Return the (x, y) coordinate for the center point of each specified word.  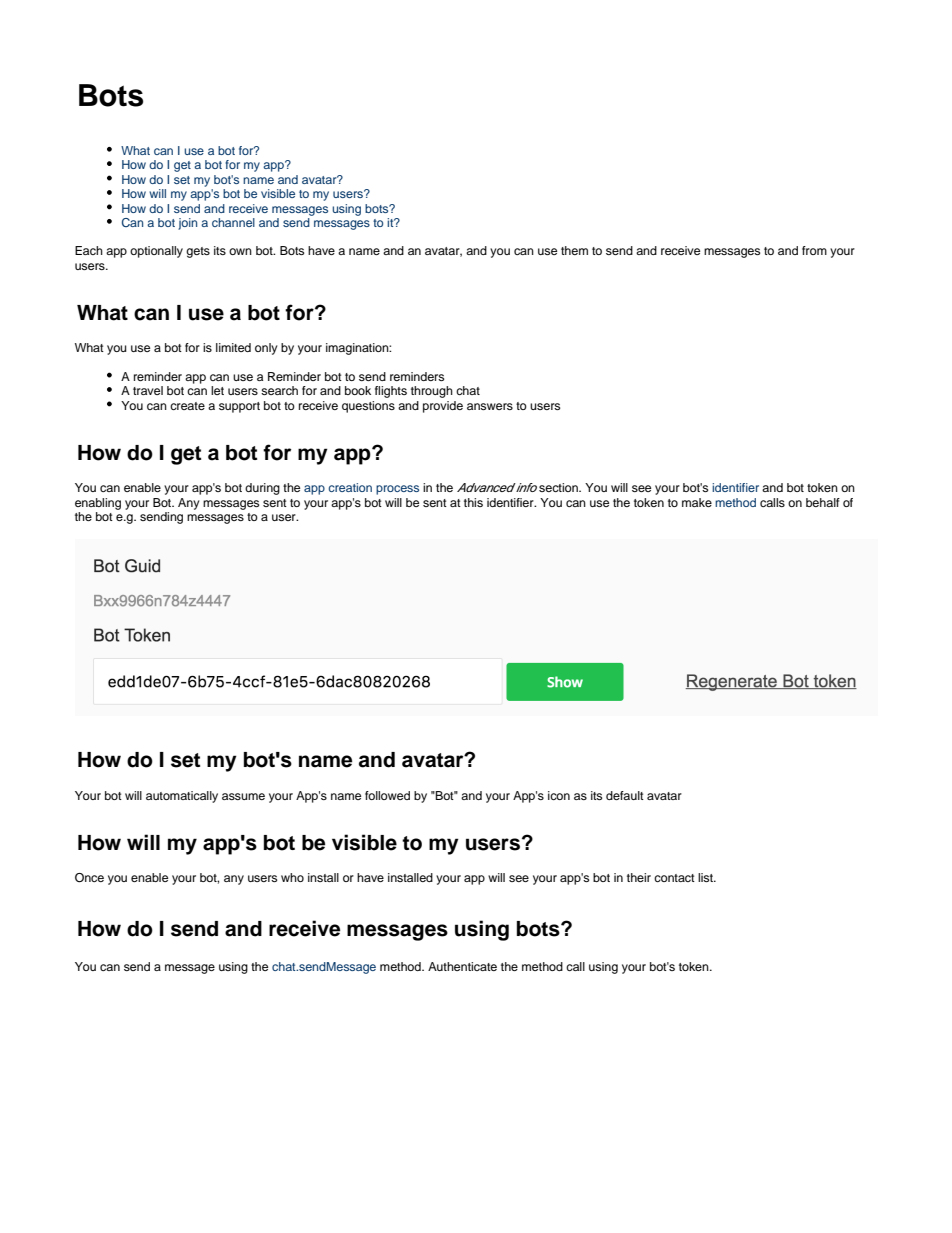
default (625, 795)
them (574, 250)
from (814, 250)
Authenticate (462, 966)
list (706, 877)
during (262, 489)
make (697, 502)
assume (243, 796)
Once (89, 878)
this (473, 502)
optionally (156, 252)
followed (387, 795)
